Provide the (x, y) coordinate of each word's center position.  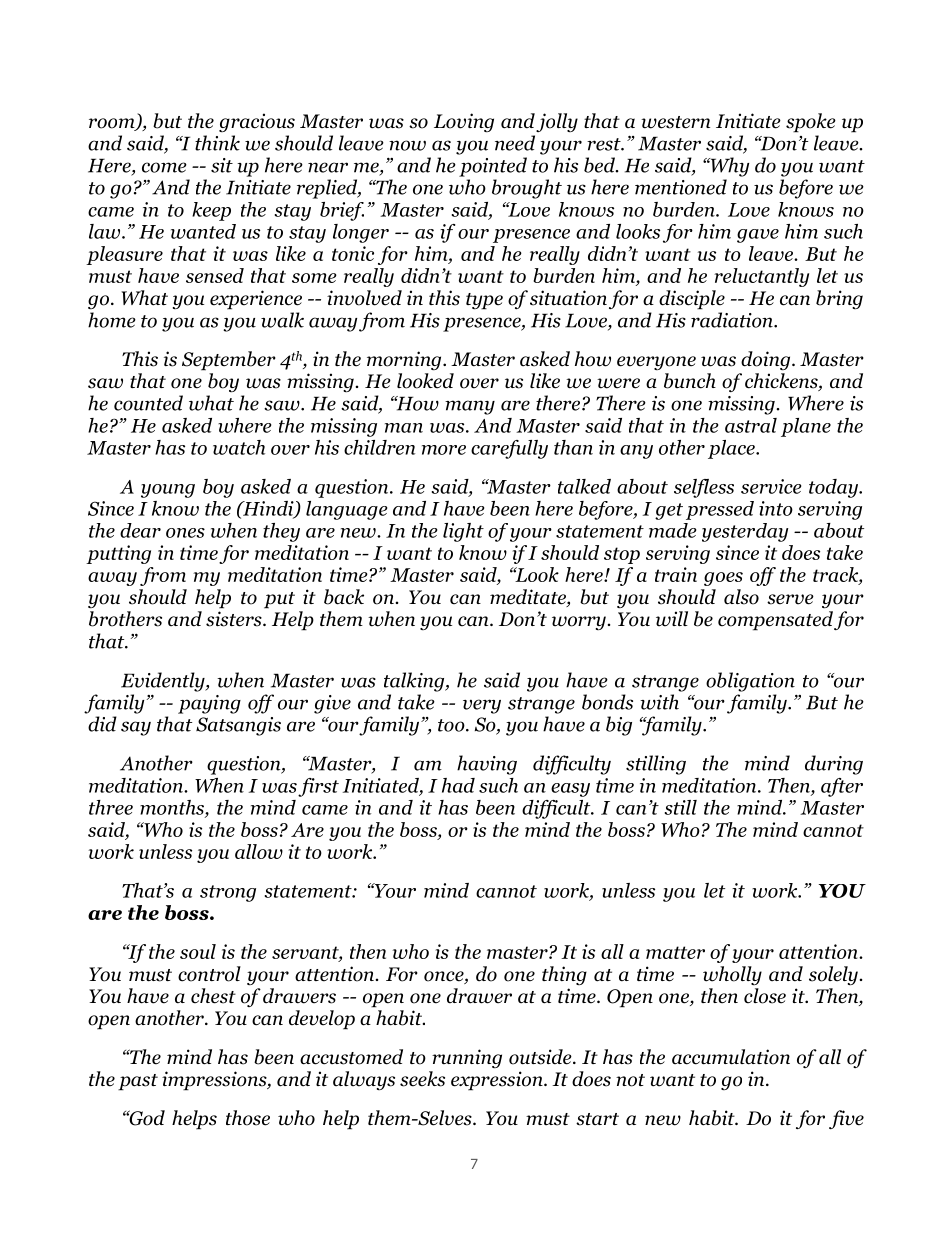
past (138, 1082)
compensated (775, 621)
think (217, 143)
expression (498, 1081)
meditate (529, 598)
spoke (811, 123)
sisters (235, 619)
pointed (493, 167)
